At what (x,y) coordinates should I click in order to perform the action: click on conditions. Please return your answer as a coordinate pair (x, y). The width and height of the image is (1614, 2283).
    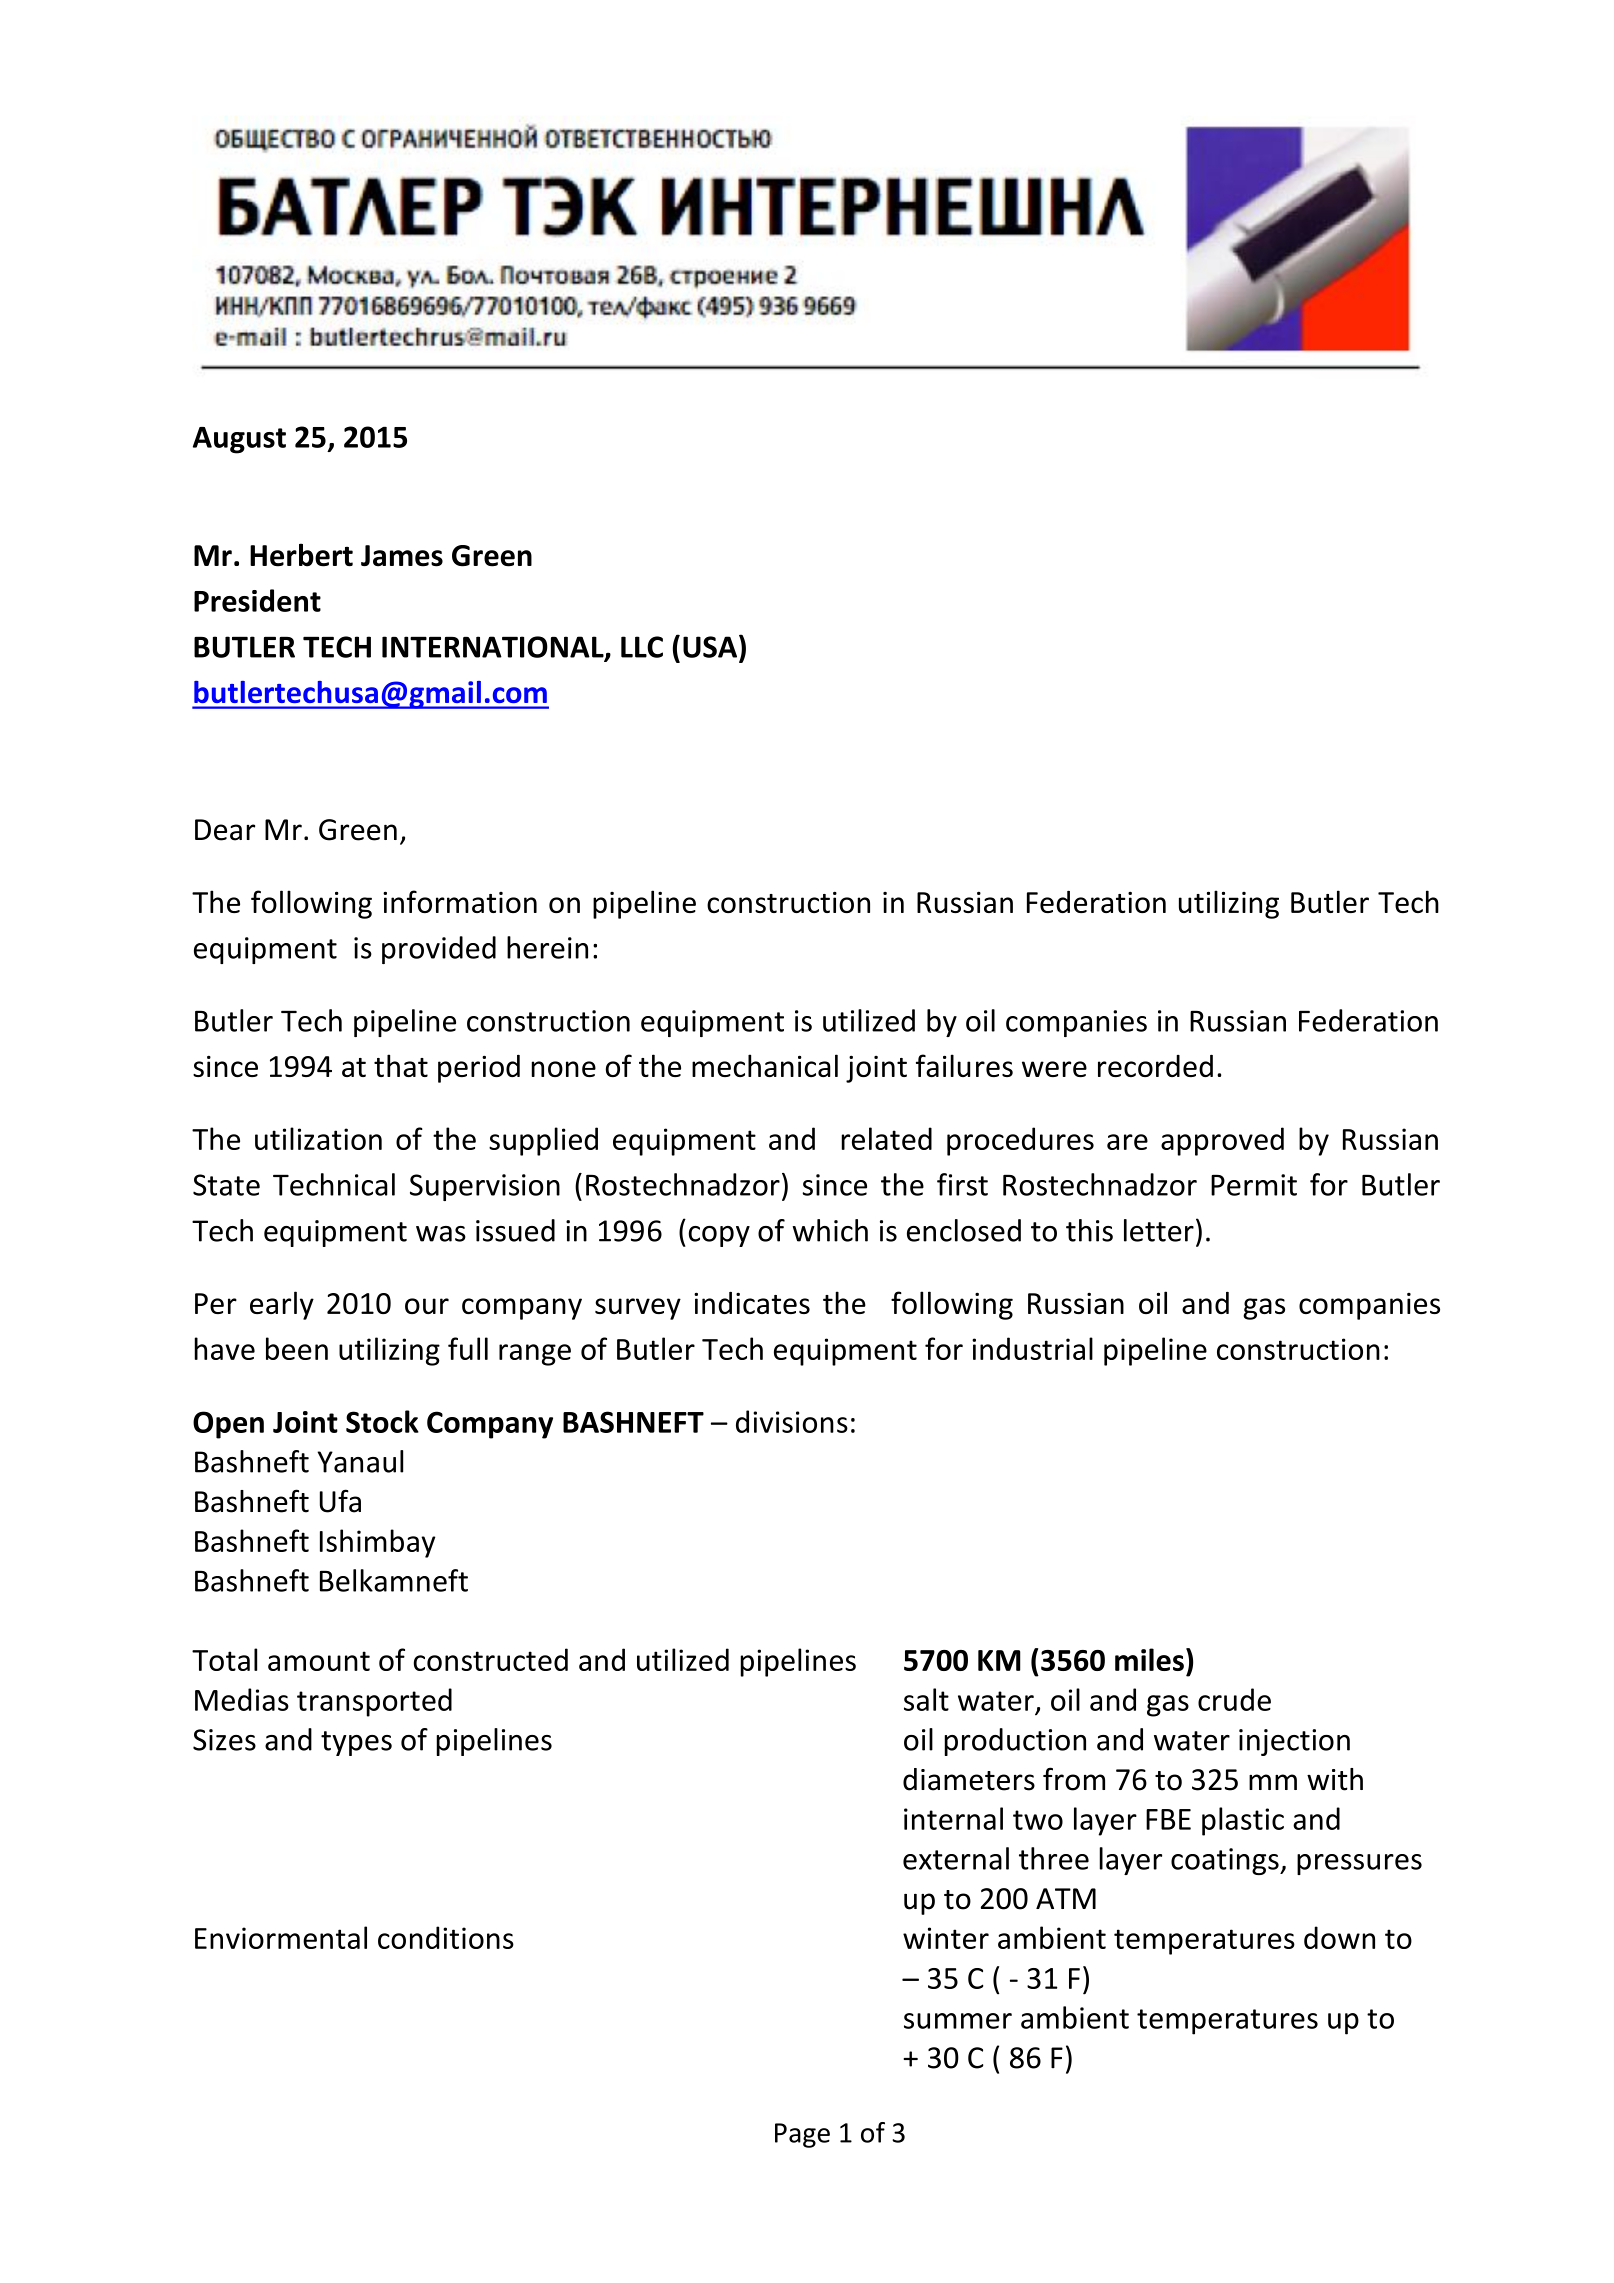
    Looking at the image, I should click on (446, 1937).
